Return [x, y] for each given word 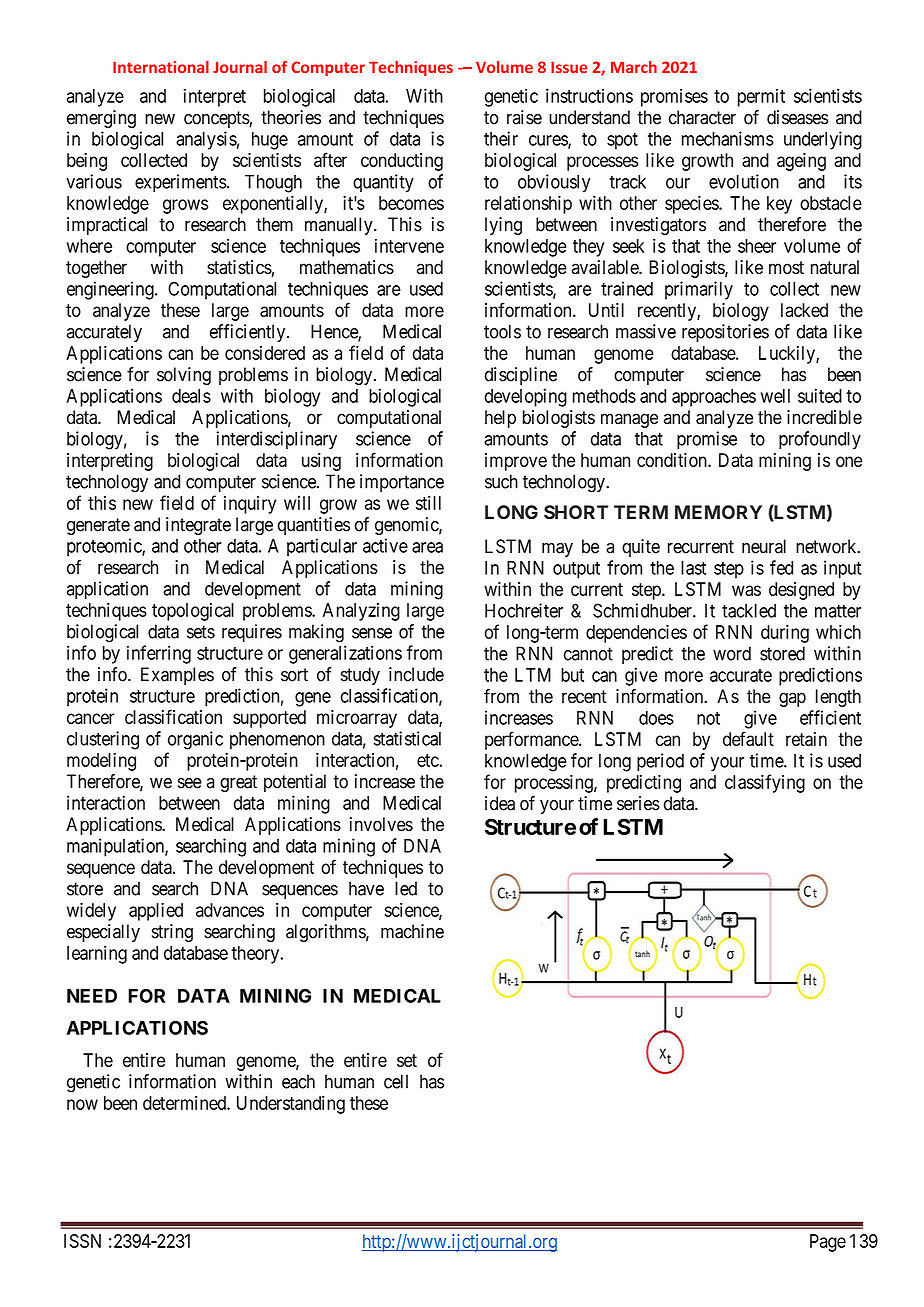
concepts [217, 119]
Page [828, 1243]
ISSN [82, 1241]
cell [396, 1081]
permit [761, 97]
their [501, 138]
